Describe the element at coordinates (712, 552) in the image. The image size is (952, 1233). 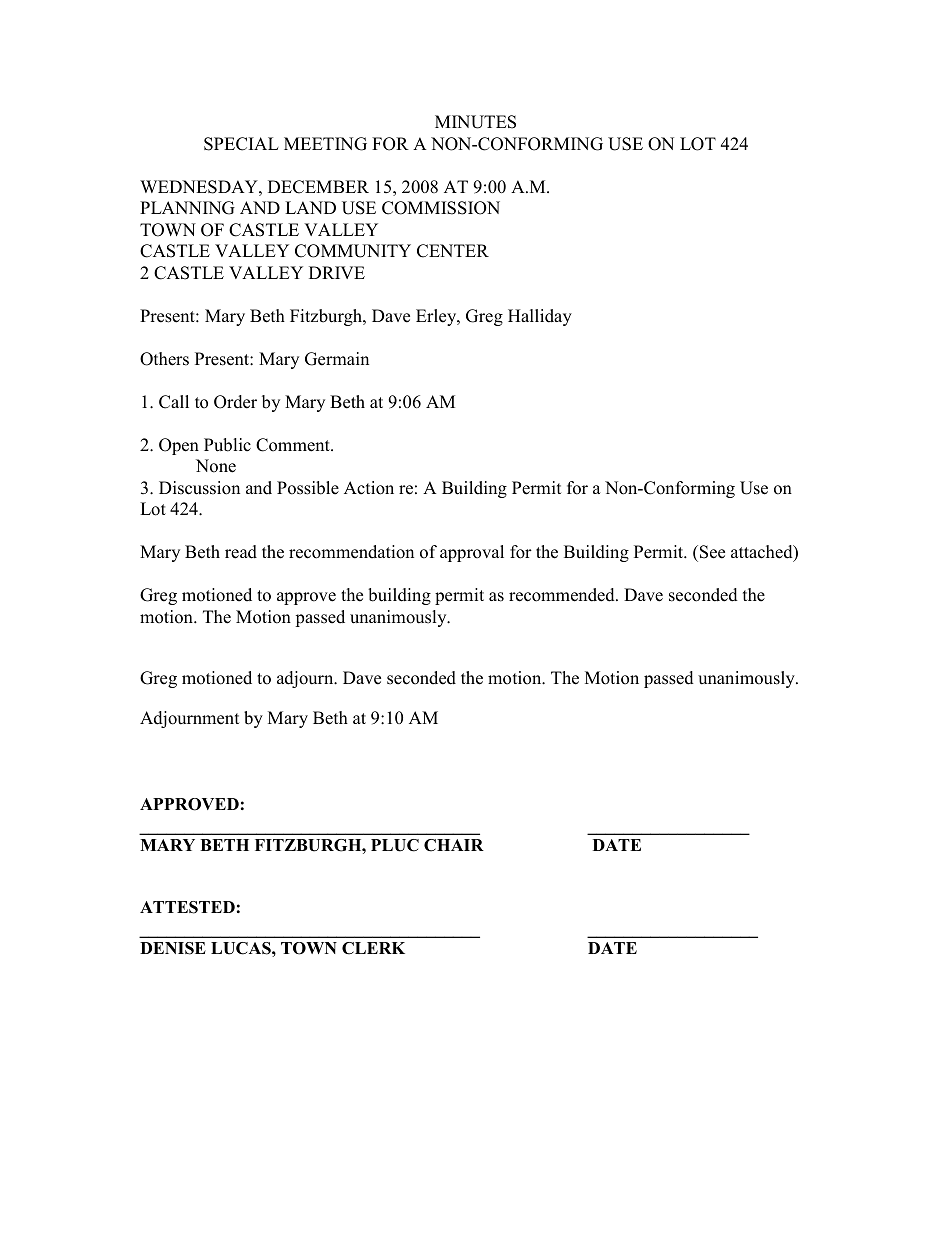
I see `See` at that location.
